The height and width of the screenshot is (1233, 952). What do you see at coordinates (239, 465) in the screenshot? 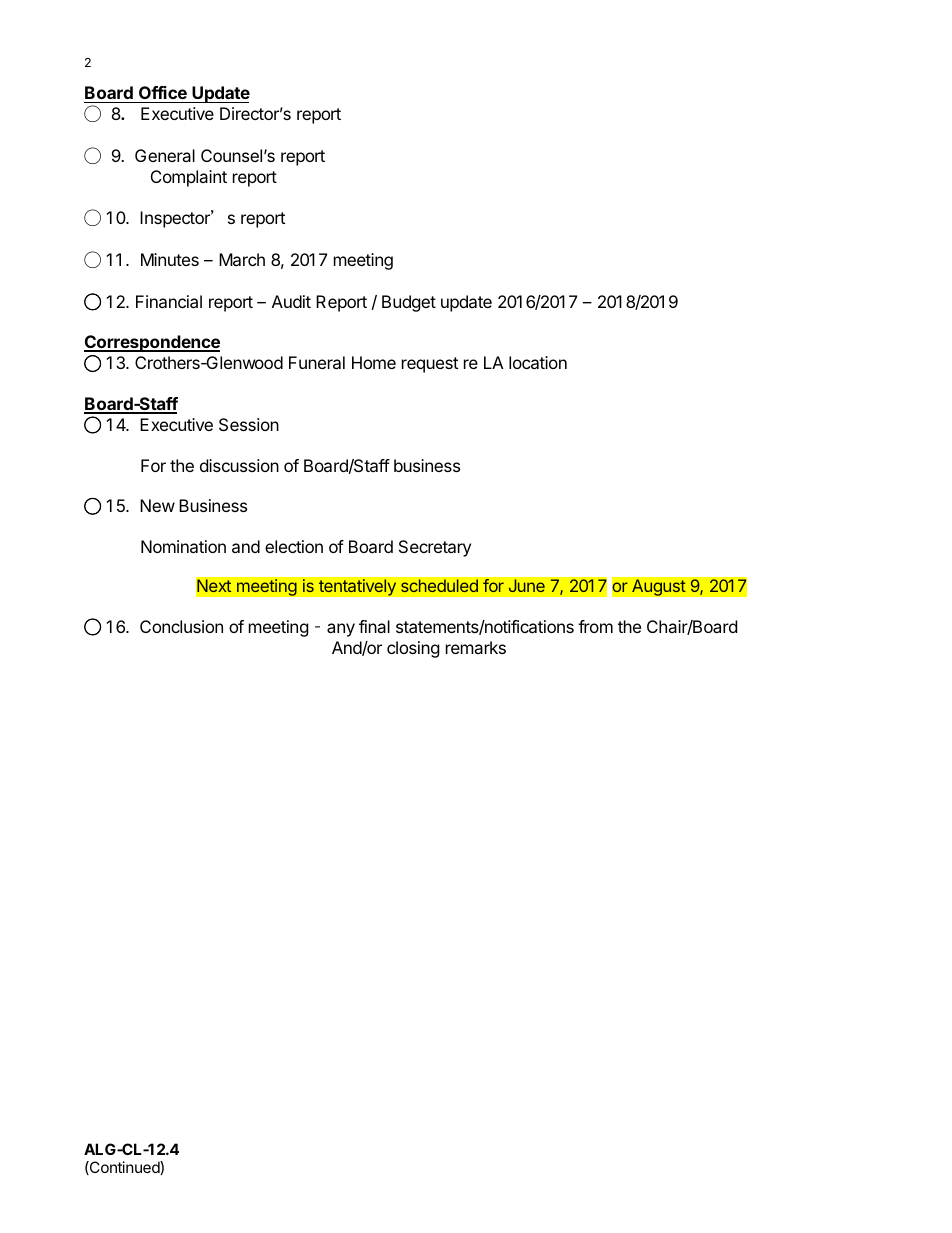
I see `discussion` at bounding box center [239, 465].
